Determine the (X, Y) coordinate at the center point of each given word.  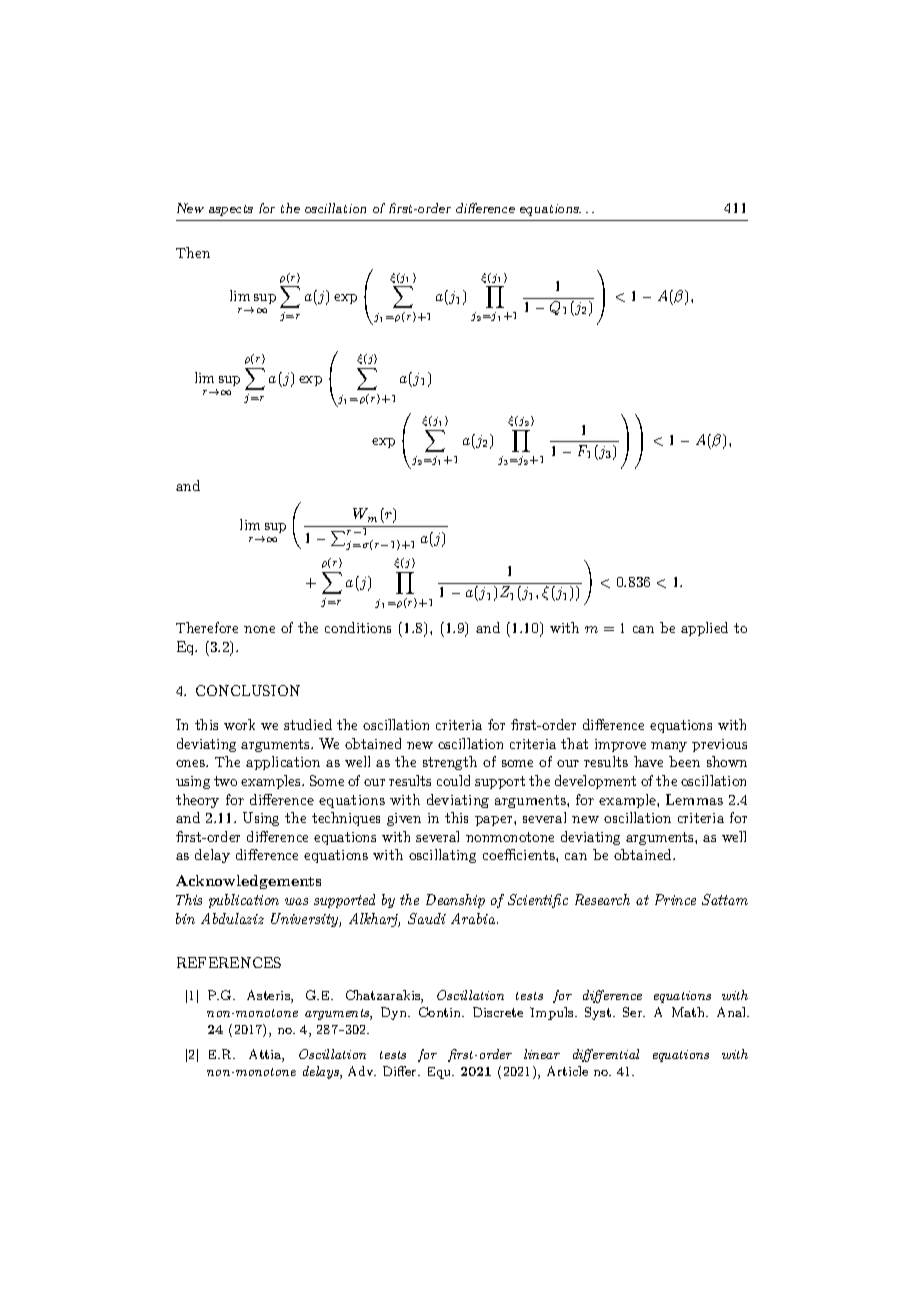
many (669, 747)
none (259, 629)
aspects (231, 210)
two (225, 781)
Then (193, 252)
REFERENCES (229, 962)
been (684, 761)
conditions (358, 627)
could (453, 780)
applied (704, 629)
